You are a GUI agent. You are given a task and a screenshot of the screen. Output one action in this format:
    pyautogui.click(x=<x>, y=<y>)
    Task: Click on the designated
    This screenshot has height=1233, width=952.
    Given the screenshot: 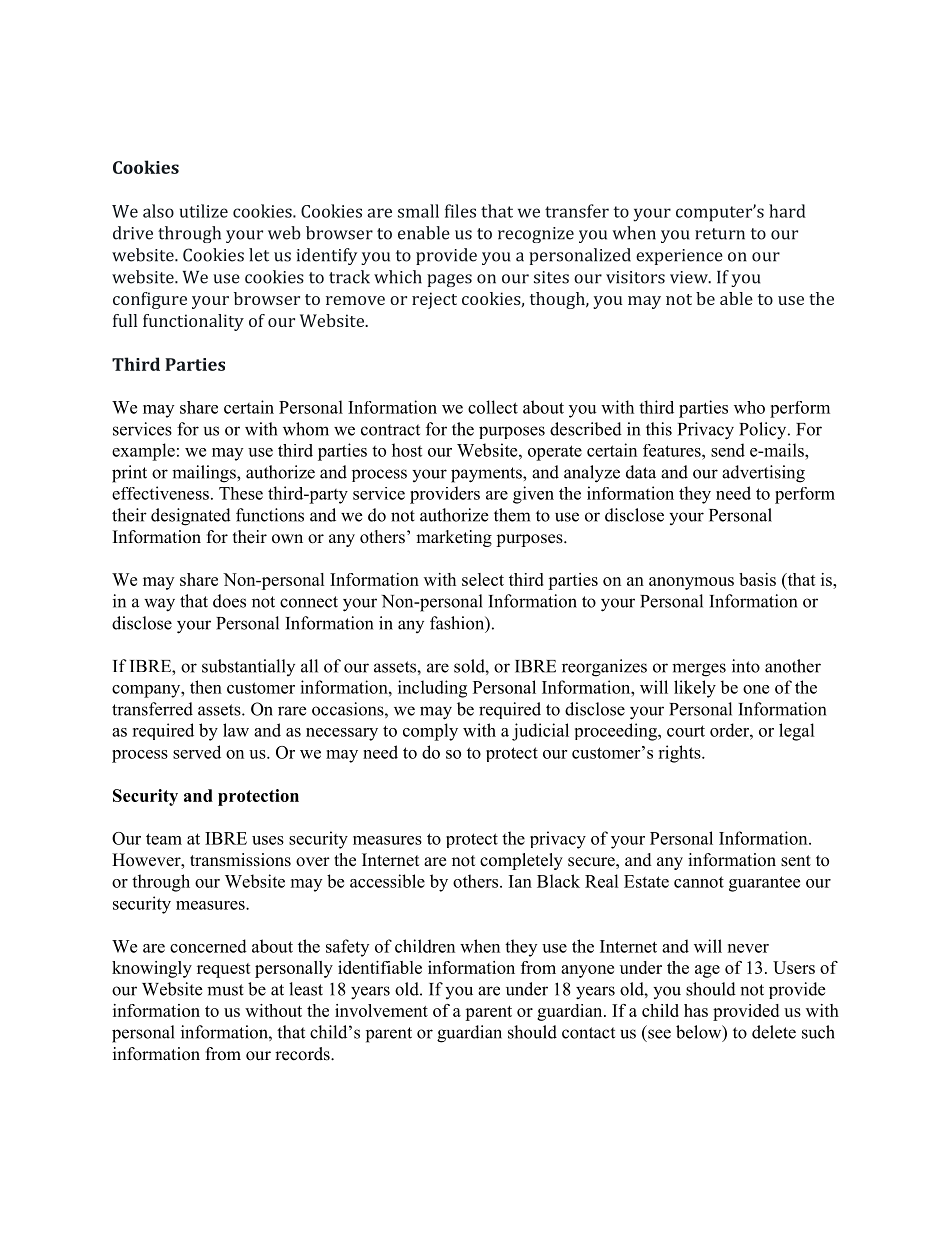 What is the action you would take?
    pyautogui.click(x=191, y=517)
